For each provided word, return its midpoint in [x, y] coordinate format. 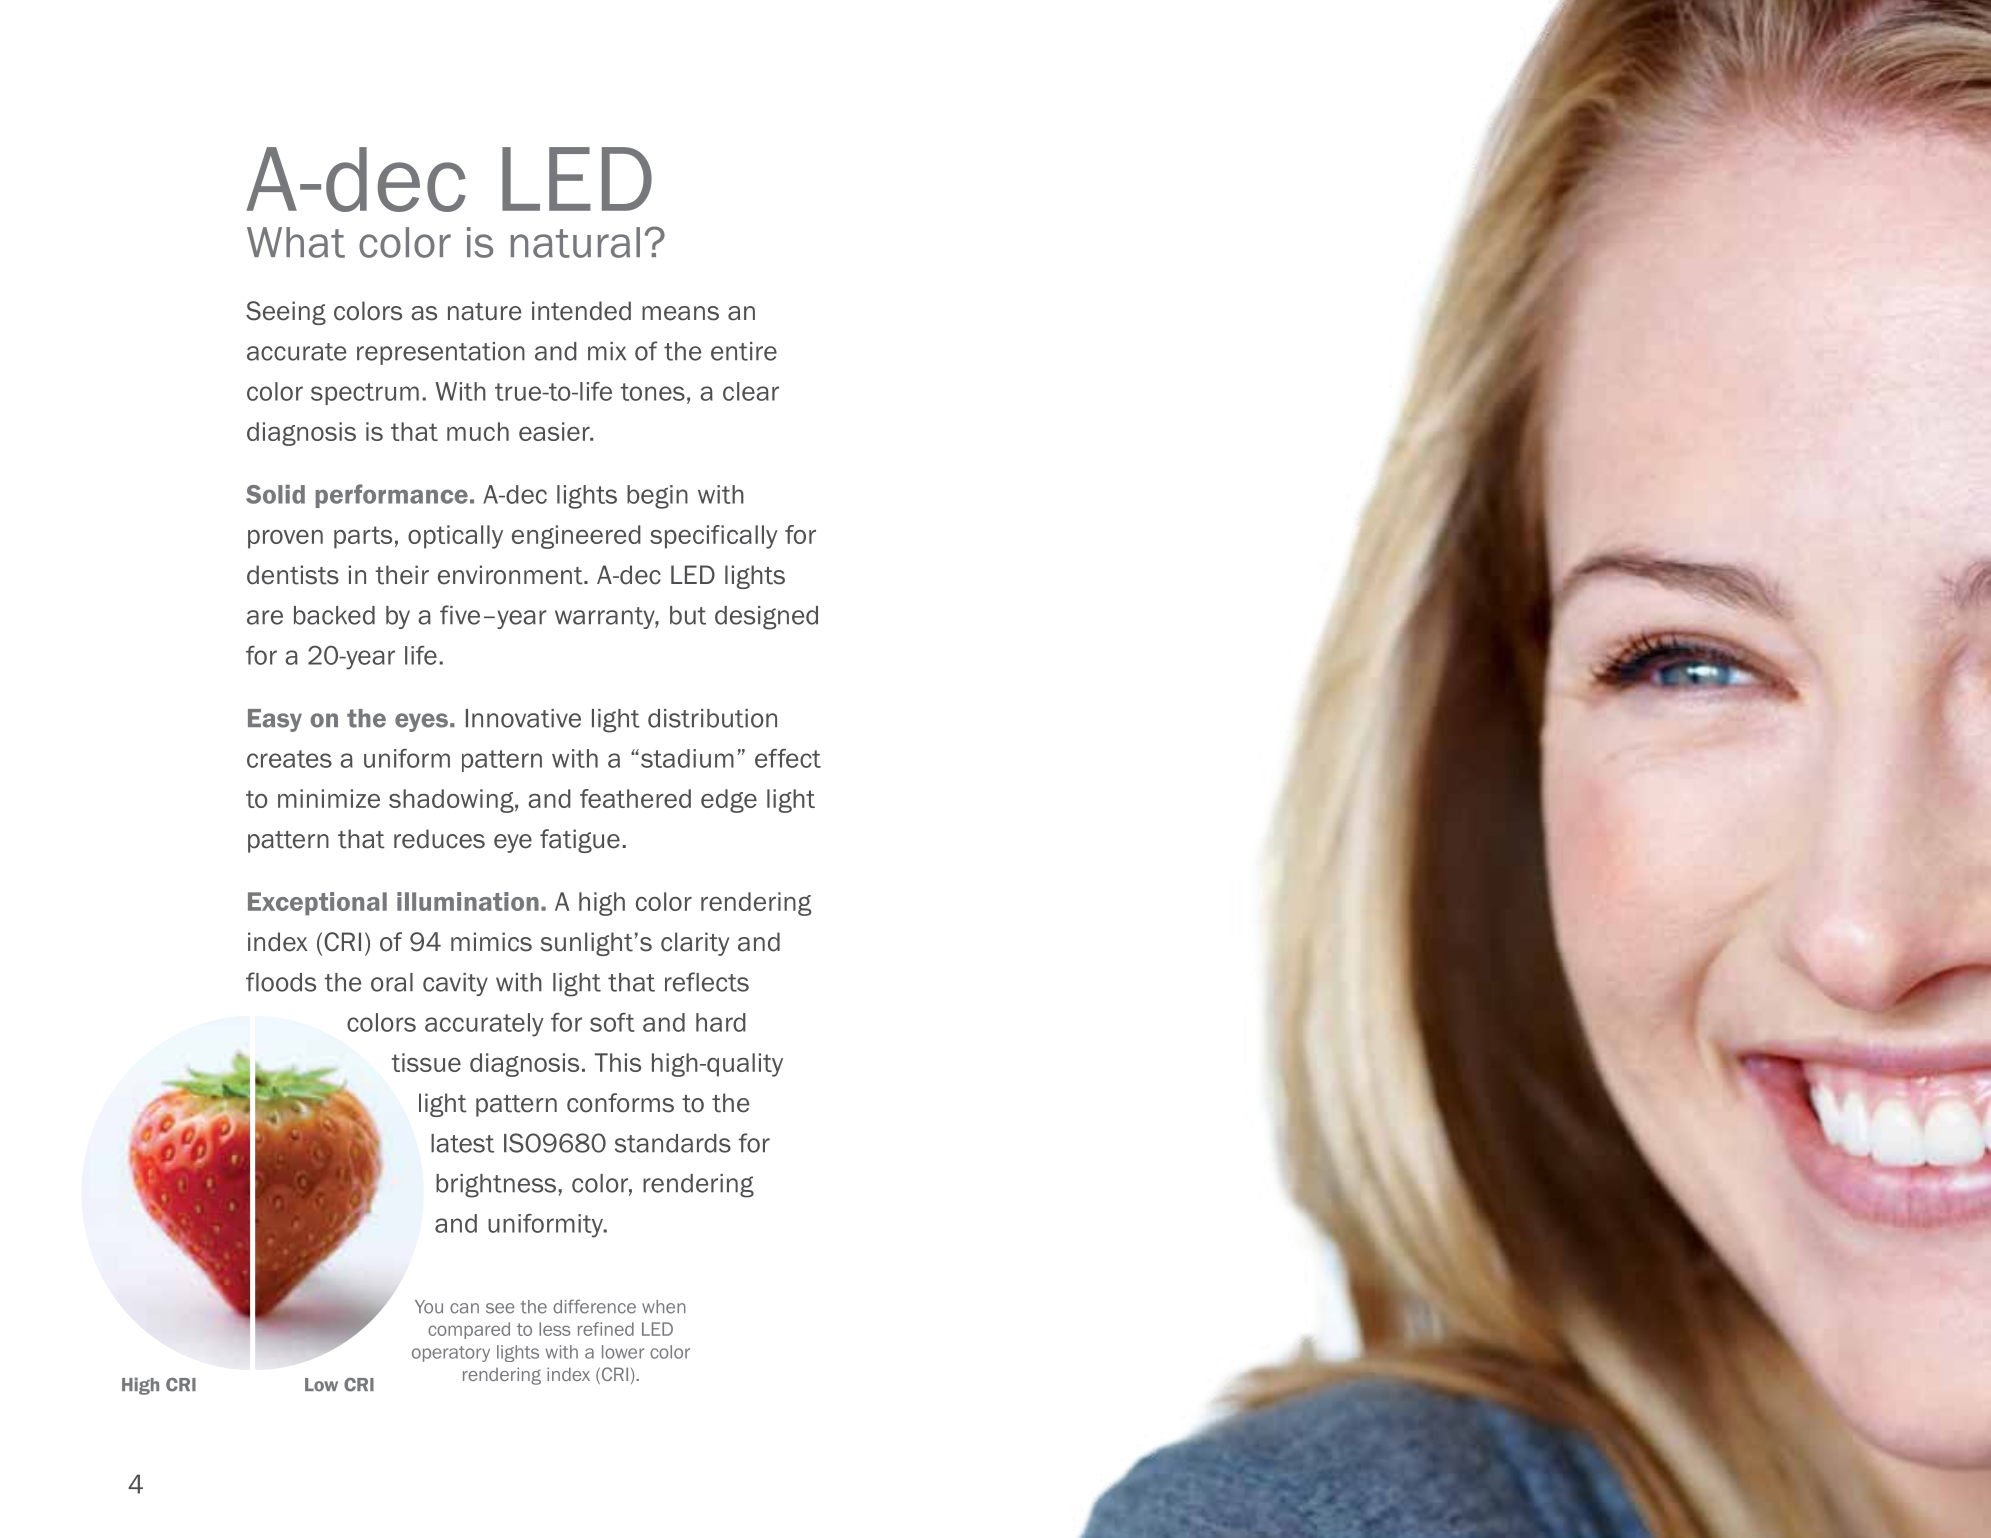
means [680, 313]
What [296, 242]
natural [575, 242]
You [429, 1307]
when [664, 1307]
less [555, 1329]
